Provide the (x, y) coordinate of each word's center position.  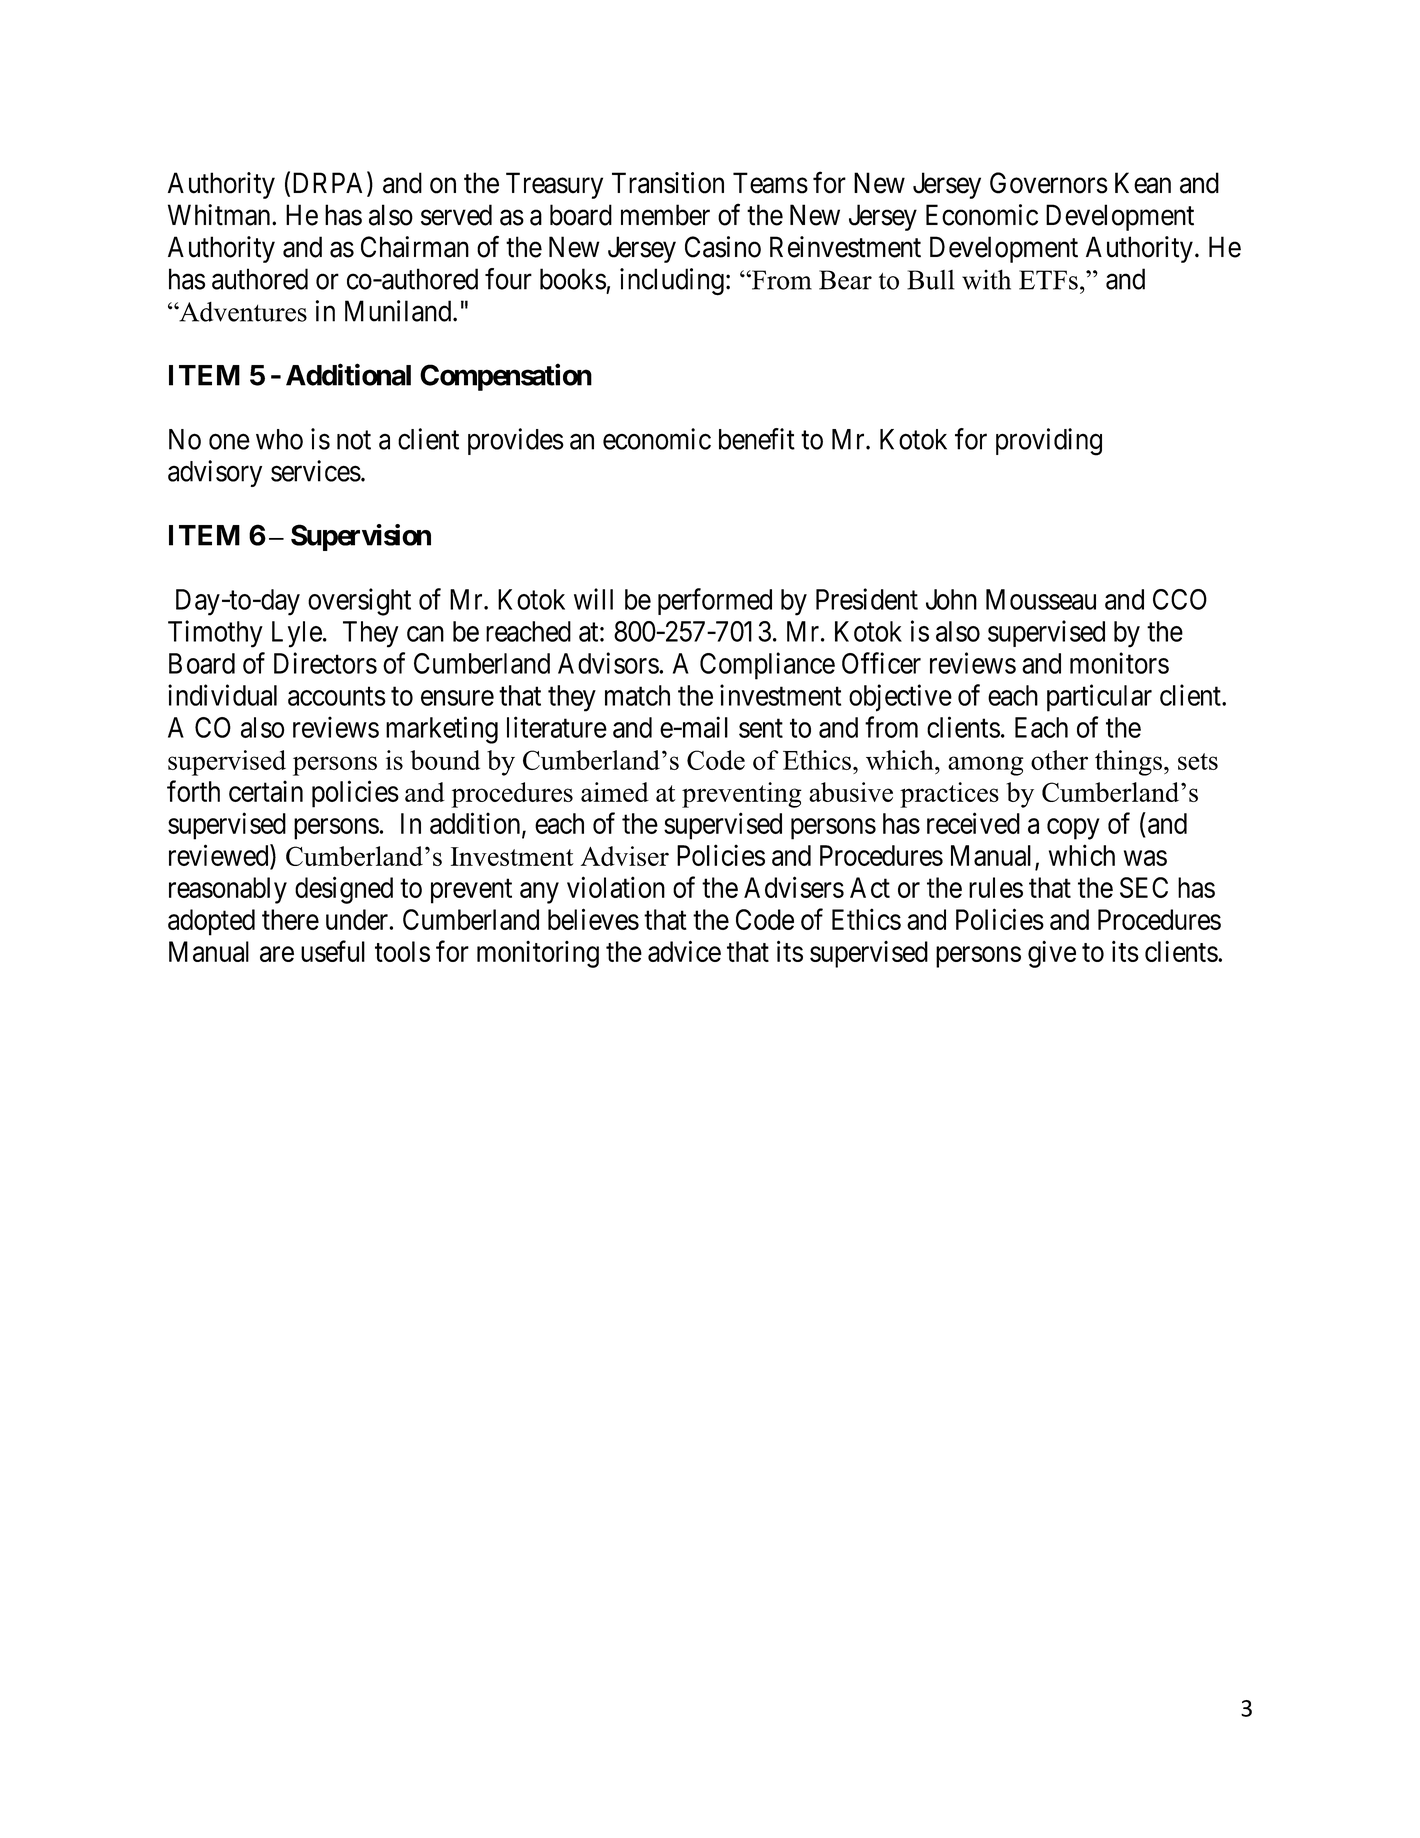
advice (684, 951)
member (665, 215)
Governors (1049, 183)
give (1052, 954)
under (357, 919)
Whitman (220, 215)
